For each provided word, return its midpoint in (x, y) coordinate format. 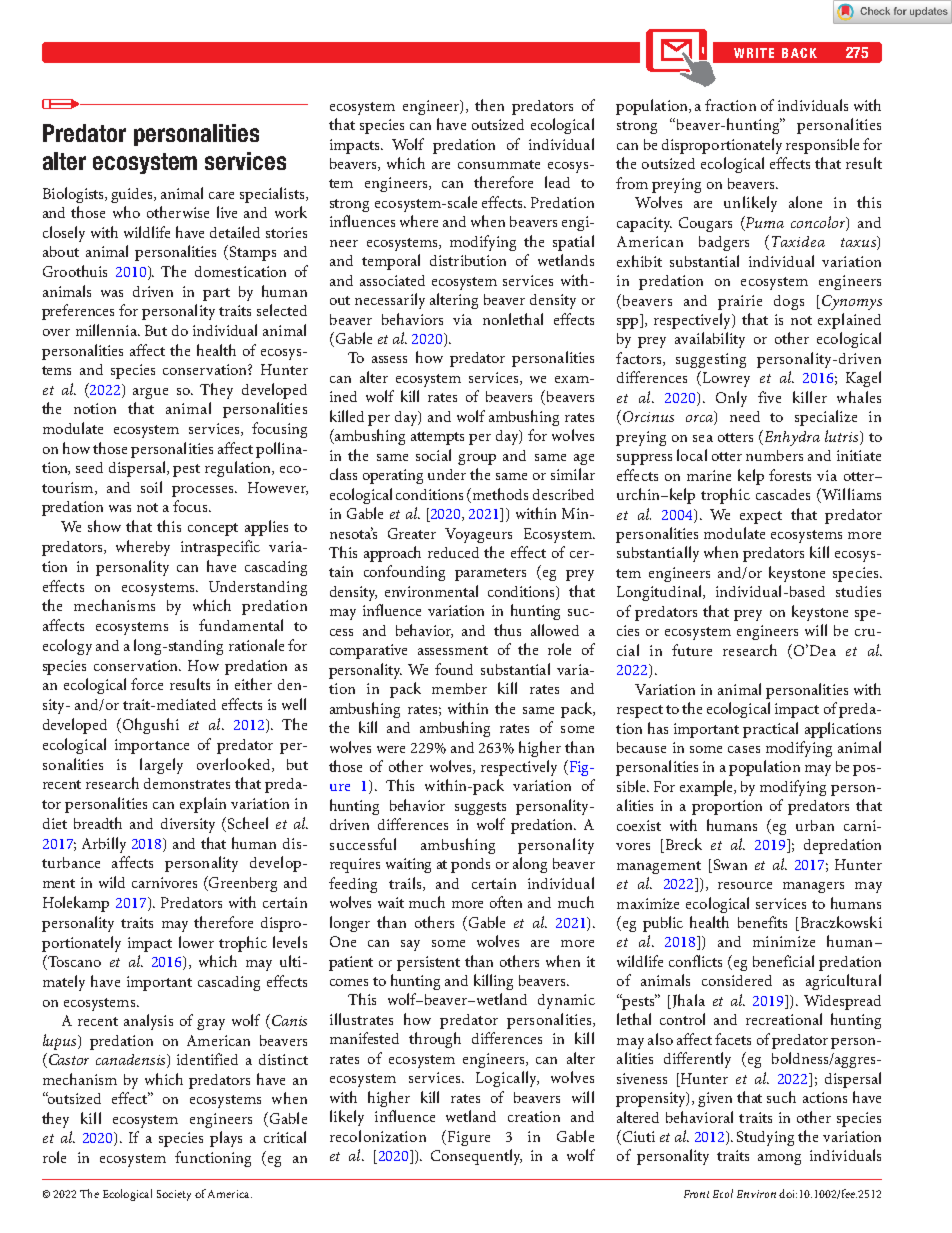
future (692, 650)
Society (174, 1195)
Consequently (476, 1157)
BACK (799, 53)
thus (507, 630)
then (489, 105)
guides (133, 195)
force (147, 684)
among (779, 1159)
